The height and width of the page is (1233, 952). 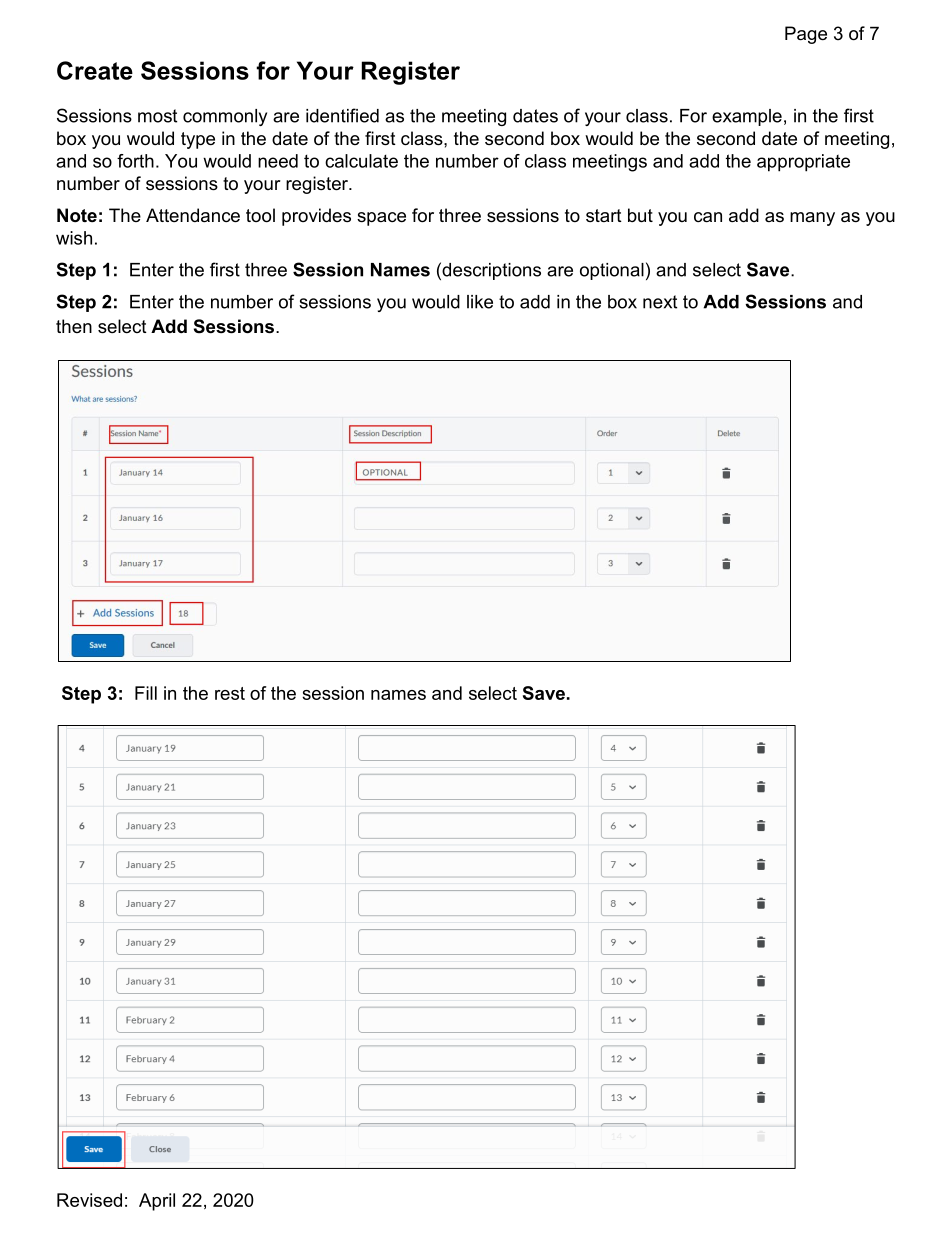 I want to click on next, so click(x=660, y=302).
